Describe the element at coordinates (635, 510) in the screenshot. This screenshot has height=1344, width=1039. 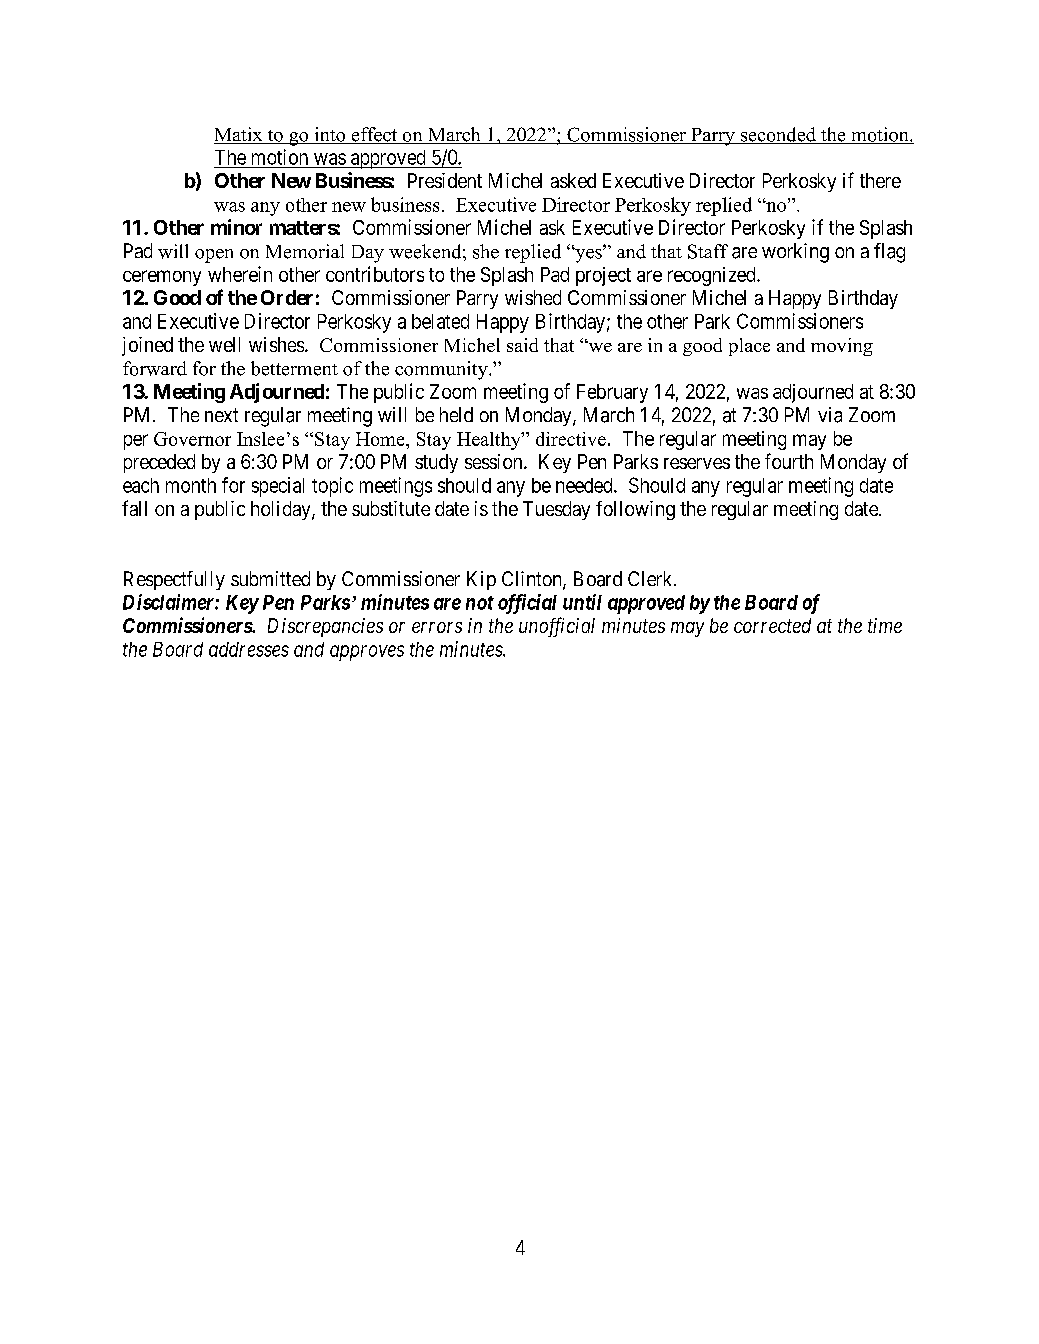
I see `following` at that location.
